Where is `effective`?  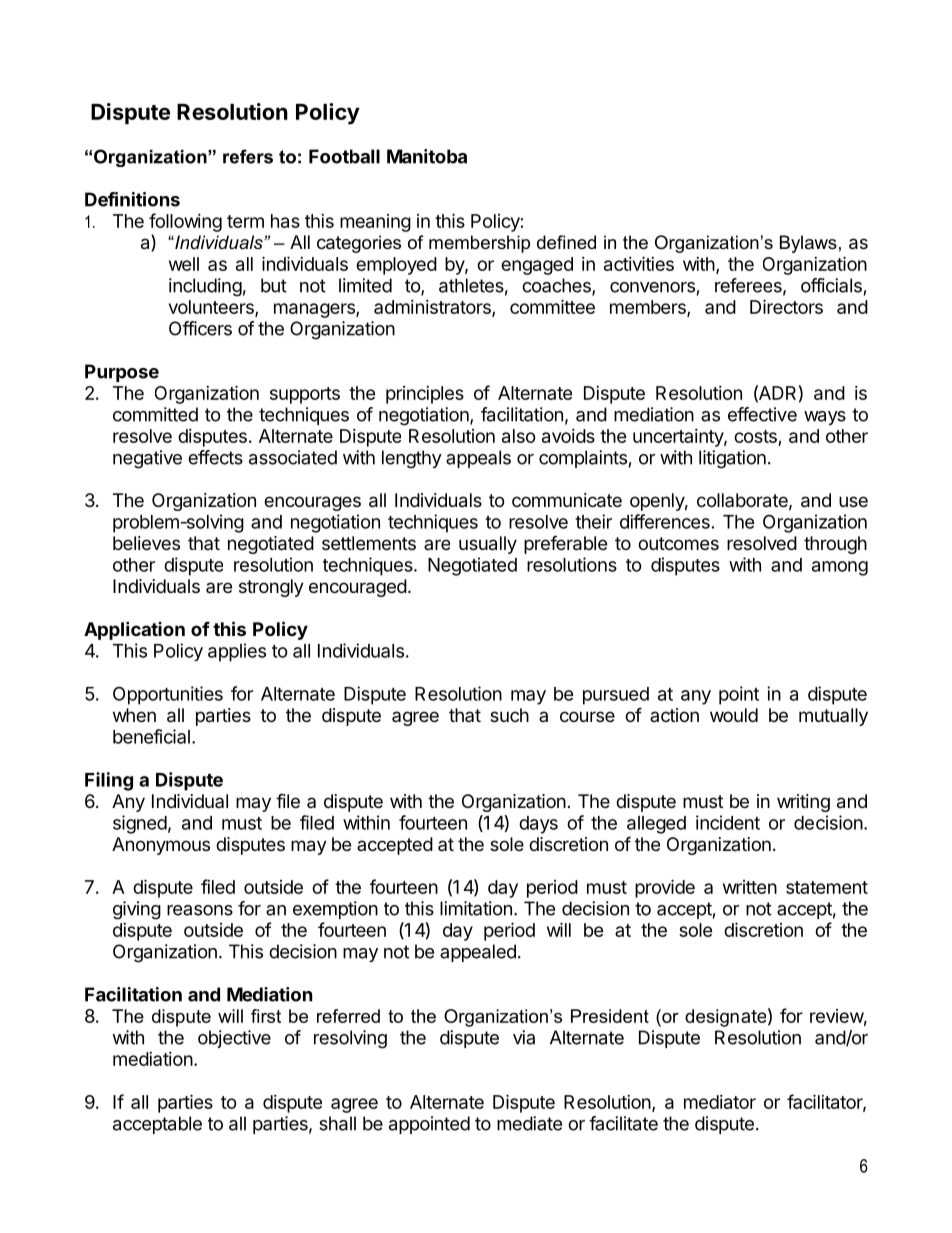 effective is located at coordinates (762, 414).
